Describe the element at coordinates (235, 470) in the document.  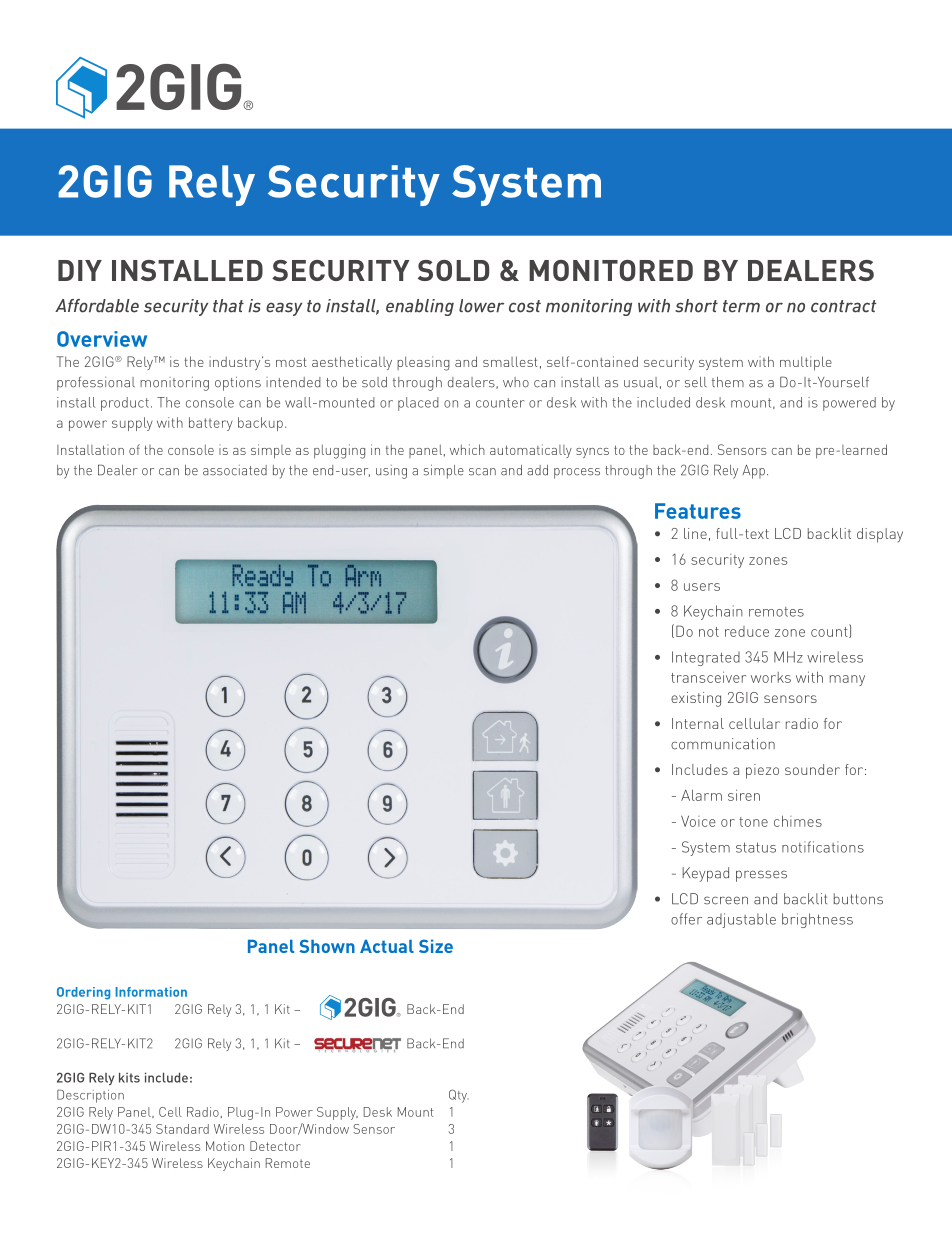
I see `associated` at that location.
